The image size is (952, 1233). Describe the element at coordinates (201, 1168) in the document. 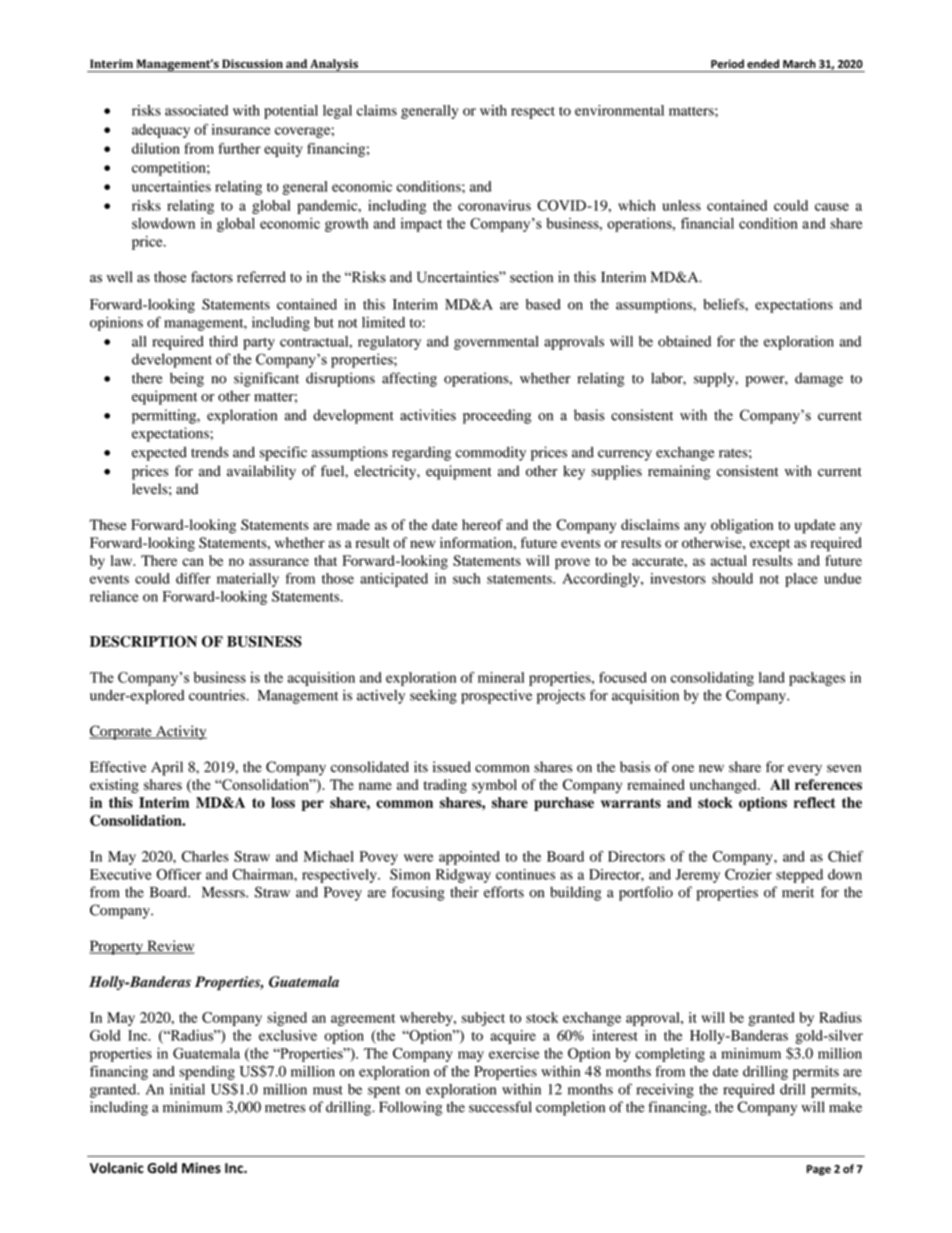

I see `Mines` at that location.
